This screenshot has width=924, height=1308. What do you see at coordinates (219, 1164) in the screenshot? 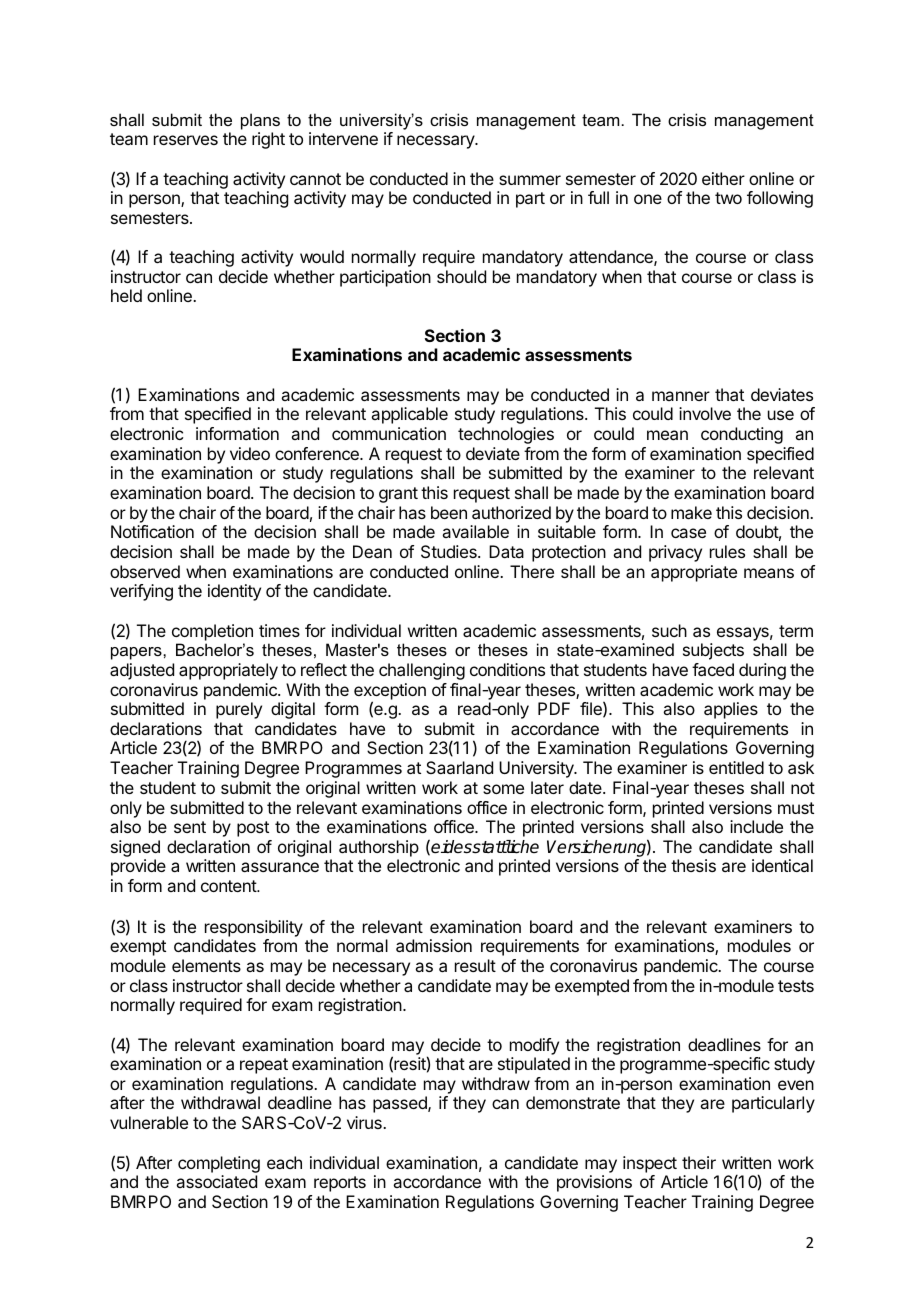
I see `completing` at bounding box center [219, 1164].
